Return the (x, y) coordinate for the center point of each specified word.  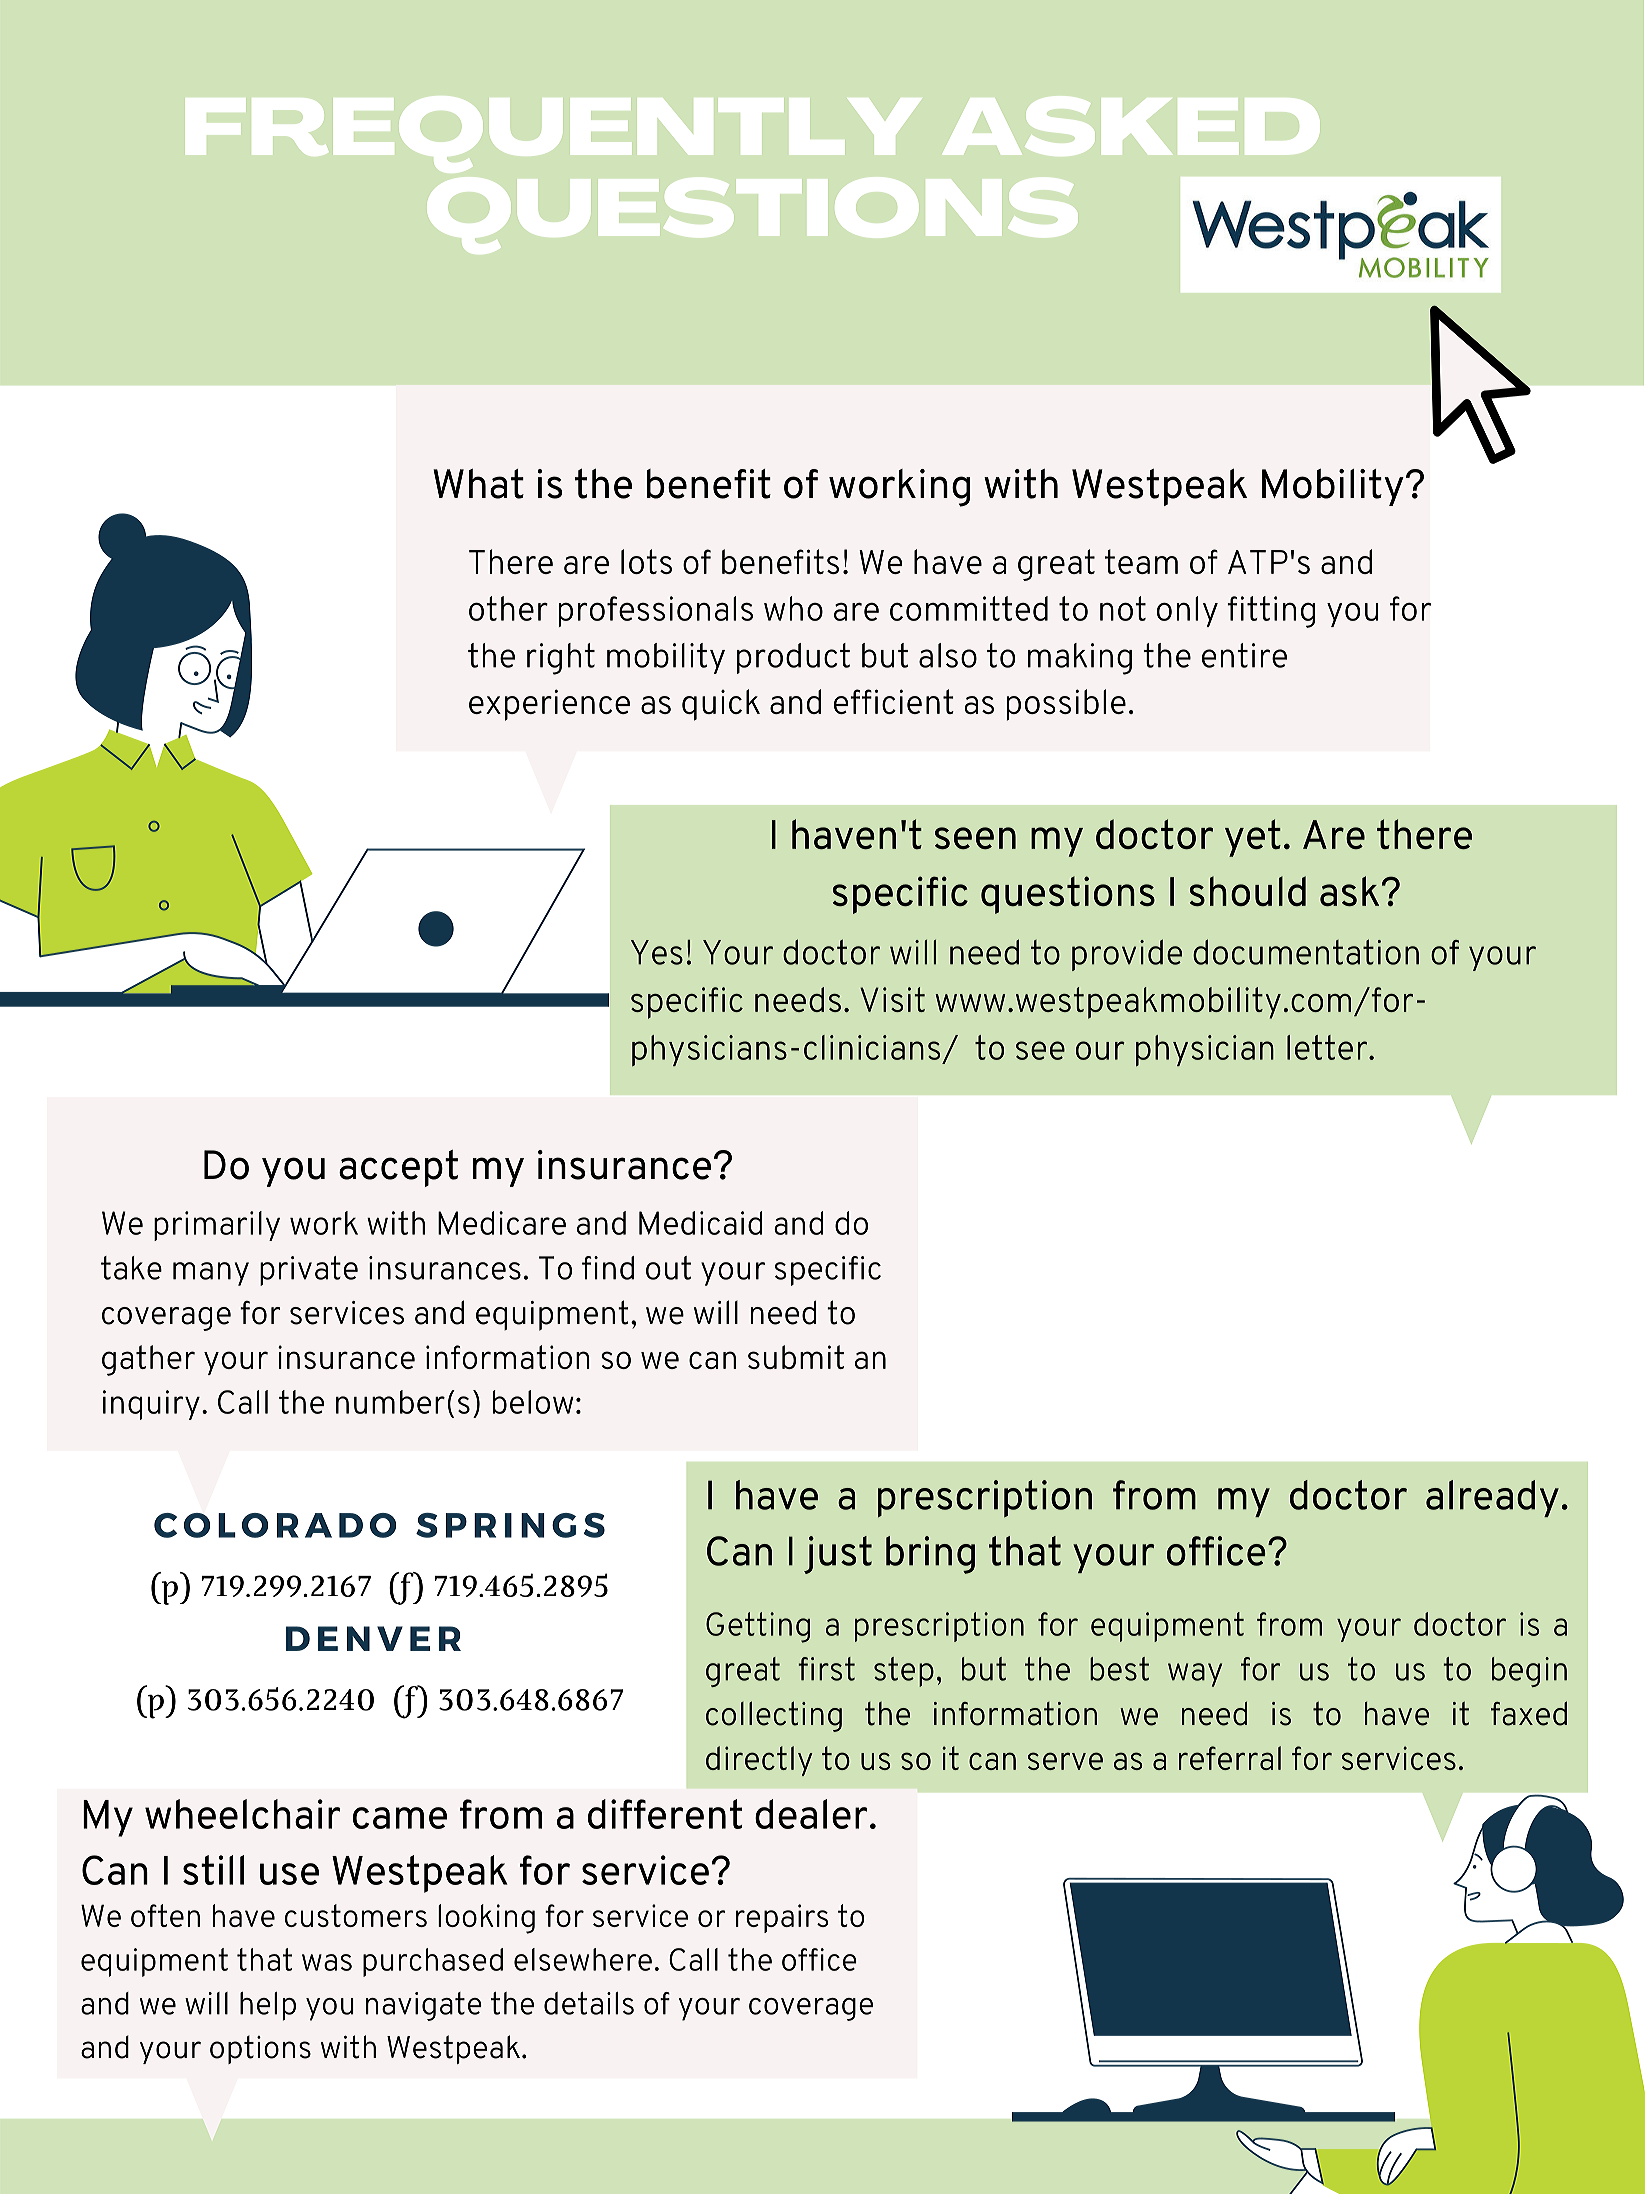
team (1141, 561)
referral (1230, 1758)
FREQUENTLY (553, 134)
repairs (782, 1918)
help (268, 2006)
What (478, 484)
